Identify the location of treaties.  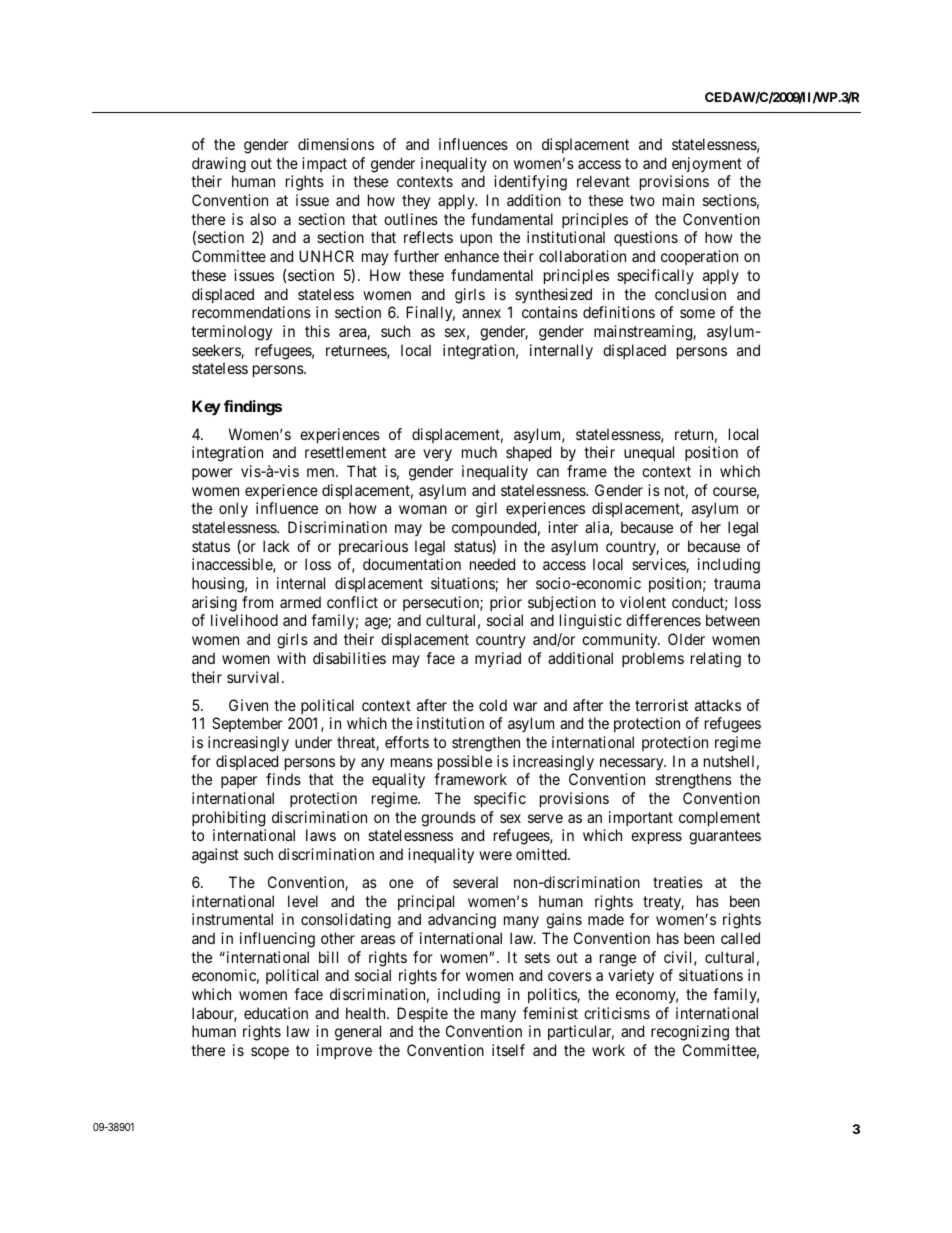
(678, 882).
